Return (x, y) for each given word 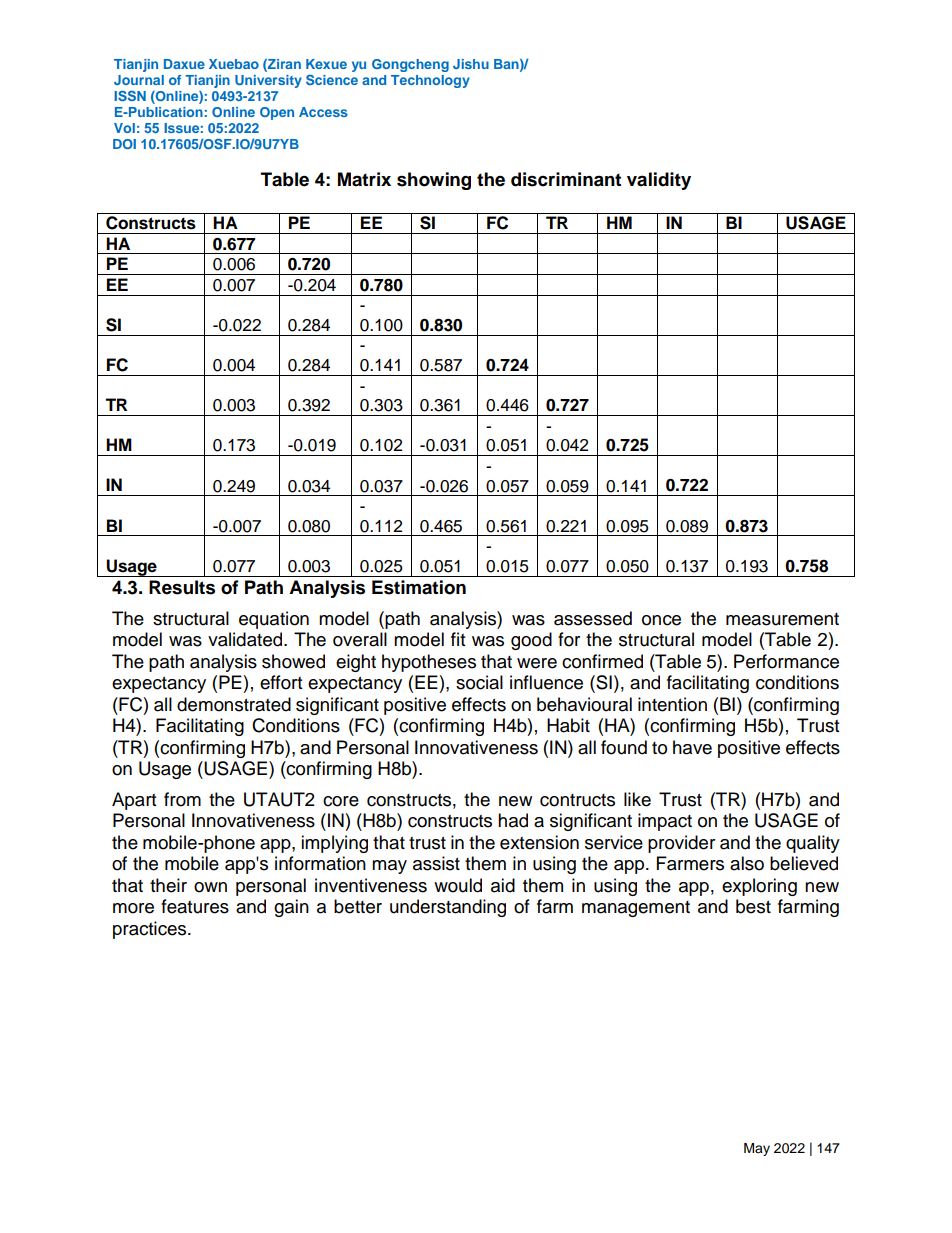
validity (659, 181)
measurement (782, 619)
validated (246, 639)
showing (434, 181)
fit (458, 639)
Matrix (364, 179)
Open (277, 113)
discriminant (566, 179)
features (195, 906)
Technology (430, 81)
